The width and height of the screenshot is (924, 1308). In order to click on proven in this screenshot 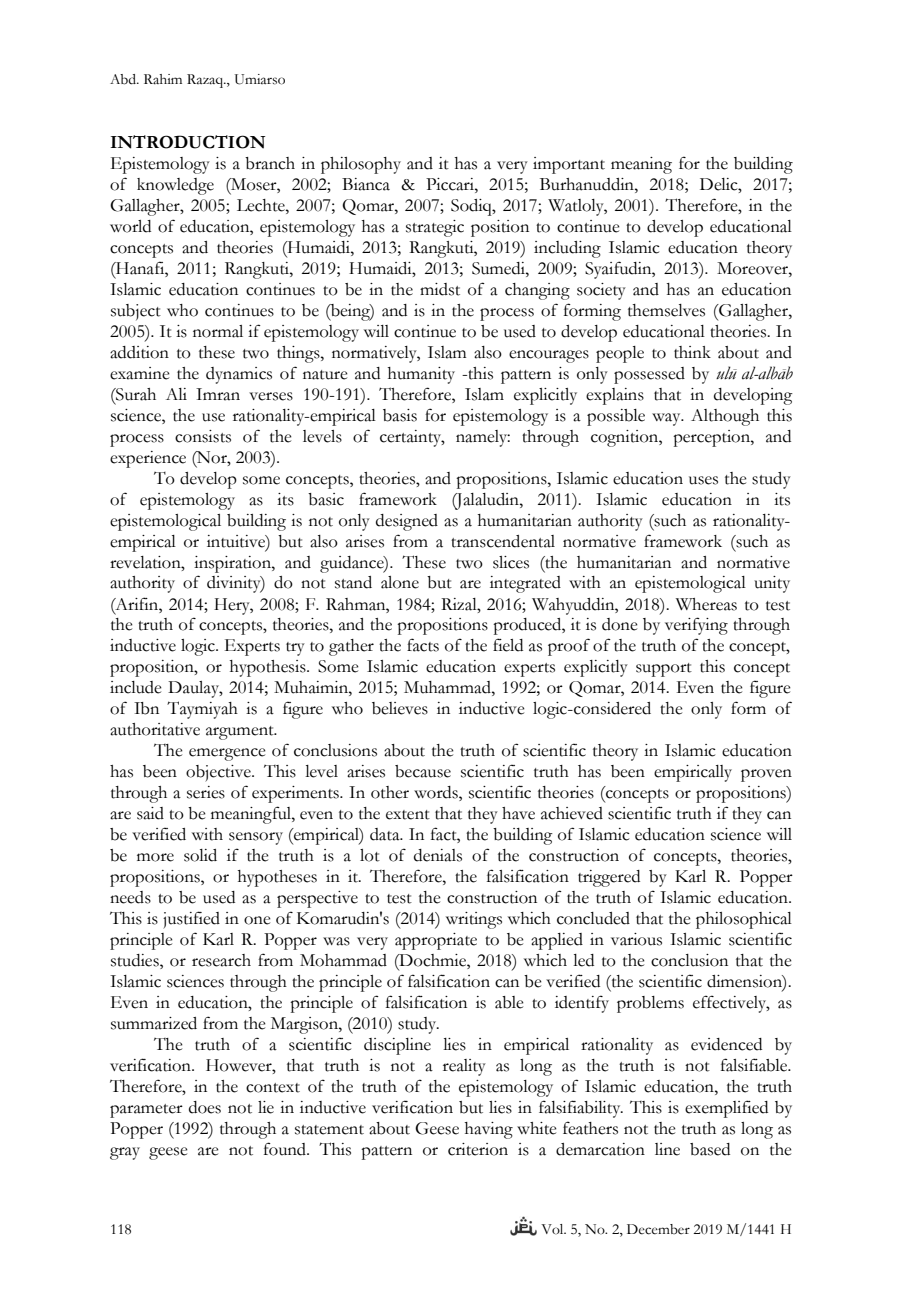, I will do `click(766, 775)`.
